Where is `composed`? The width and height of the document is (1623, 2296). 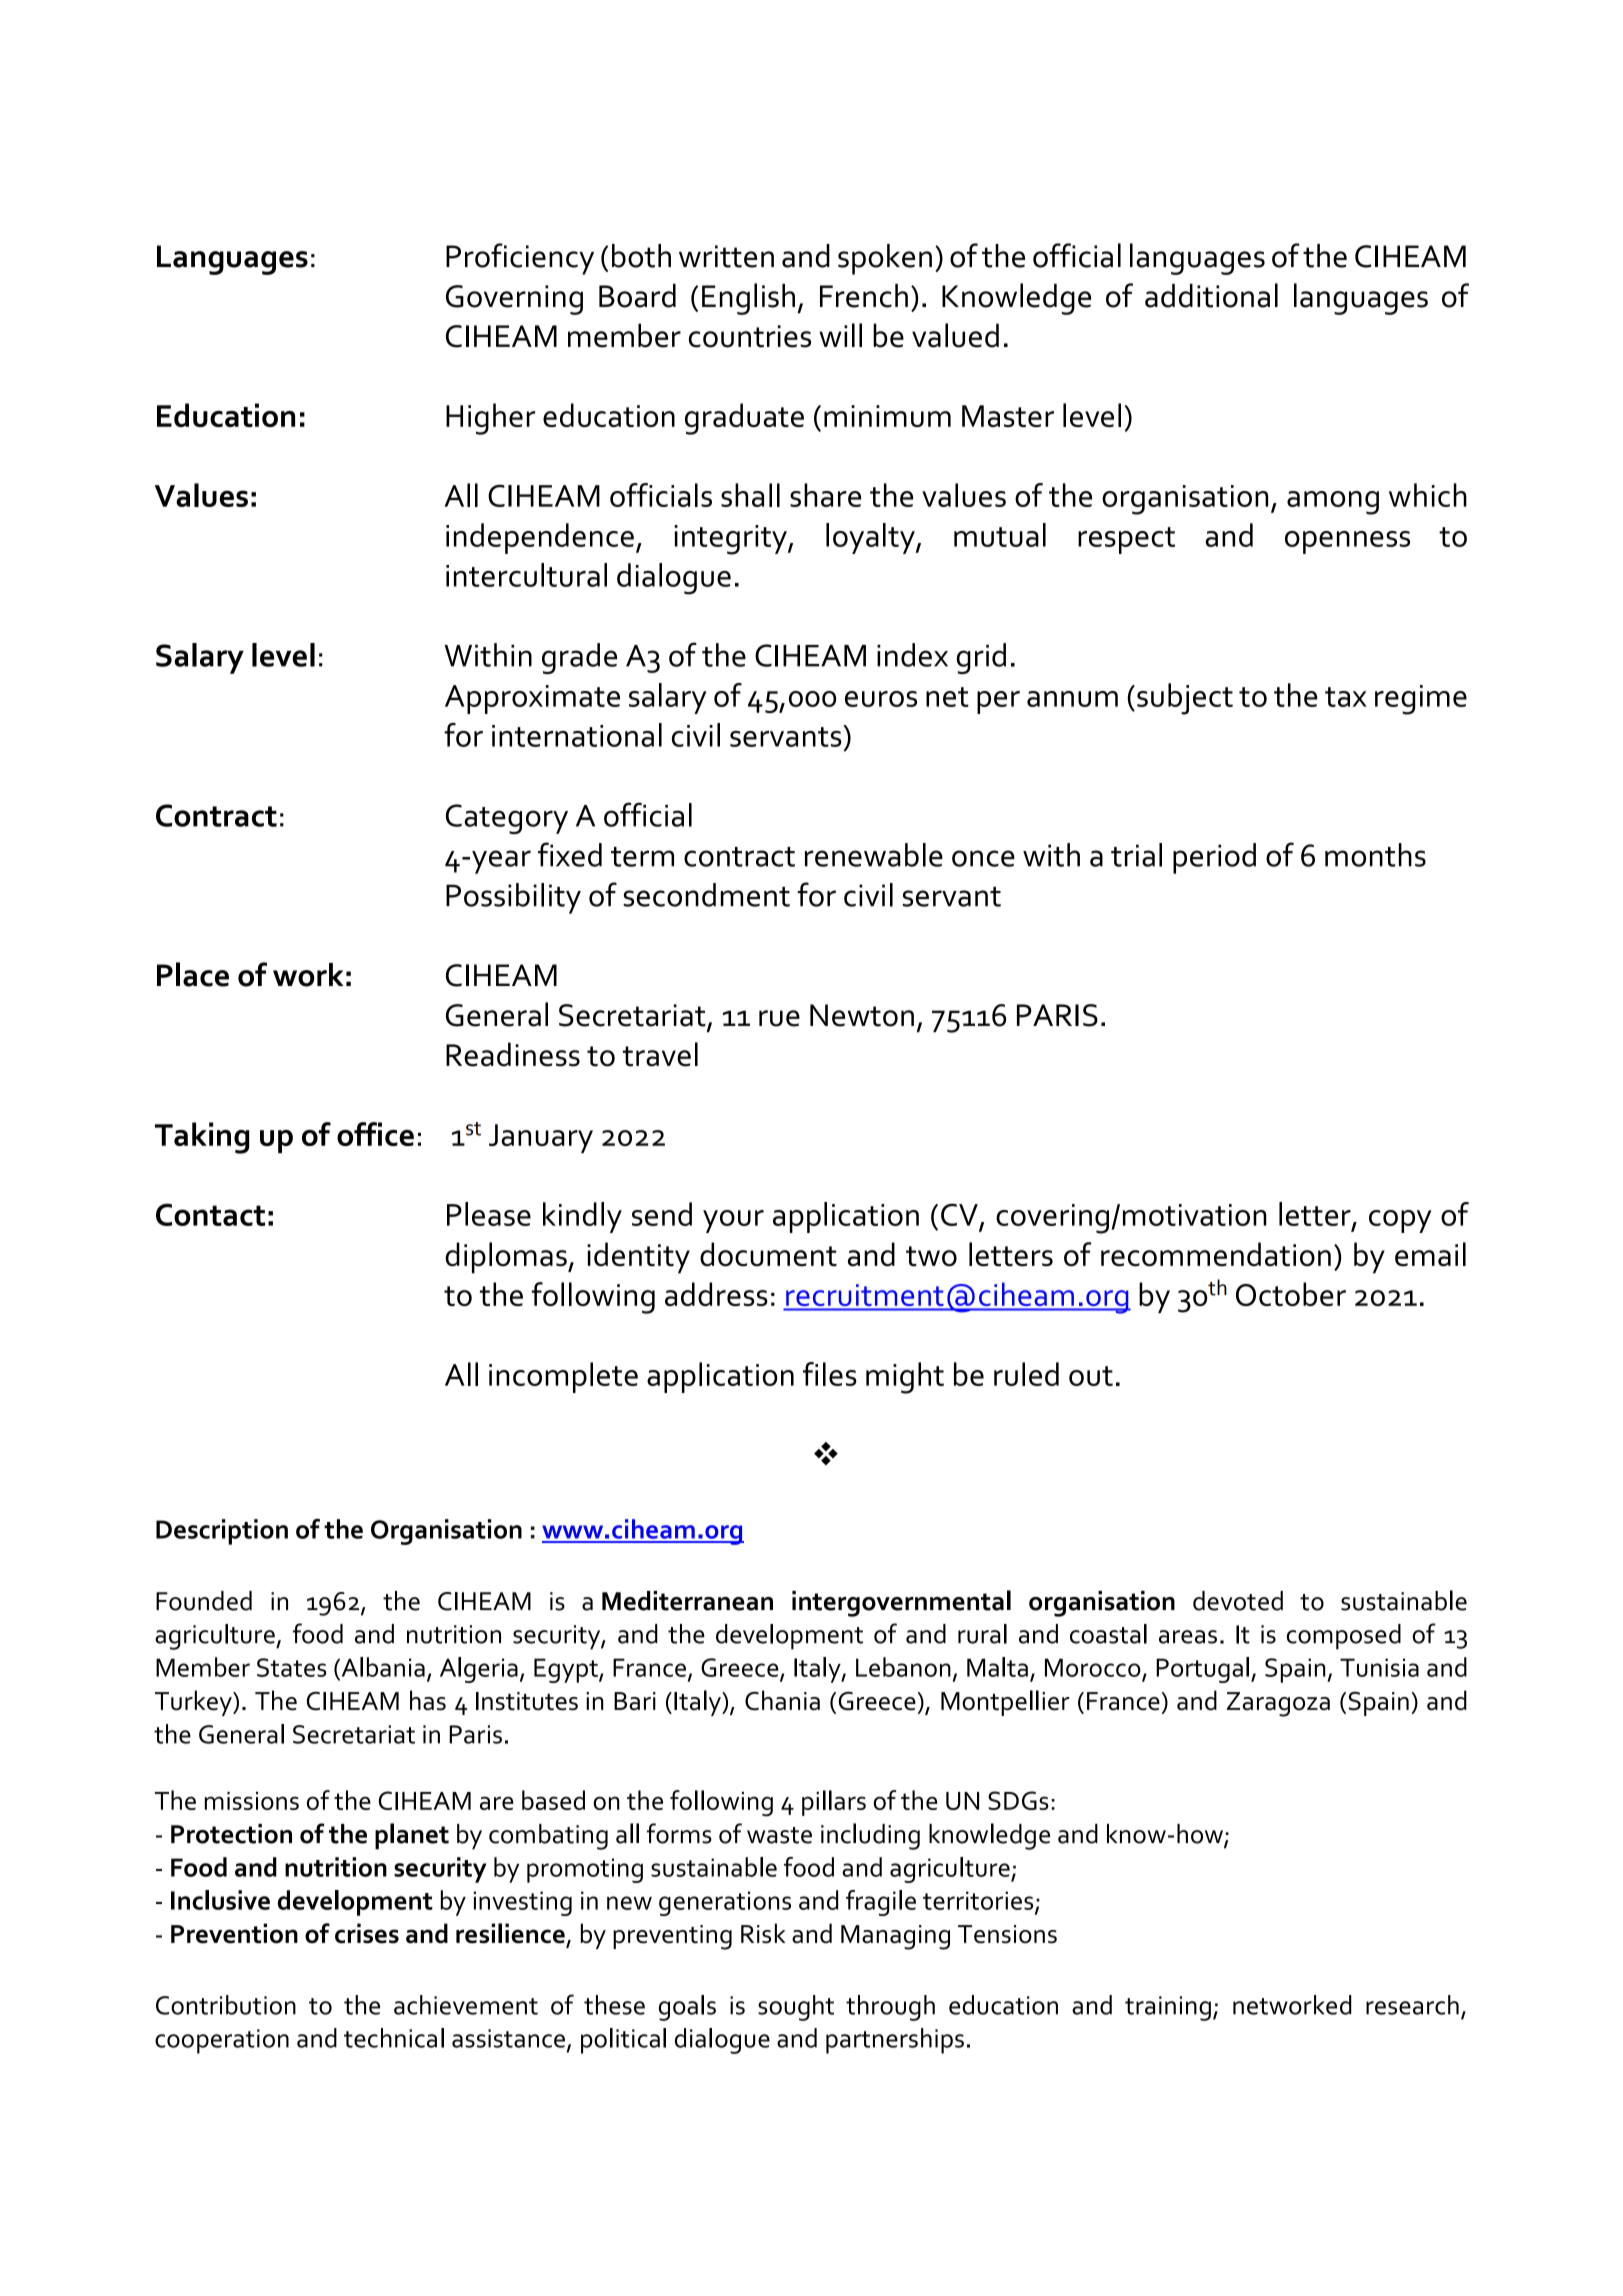 composed is located at coordinates (1344, 1637).
